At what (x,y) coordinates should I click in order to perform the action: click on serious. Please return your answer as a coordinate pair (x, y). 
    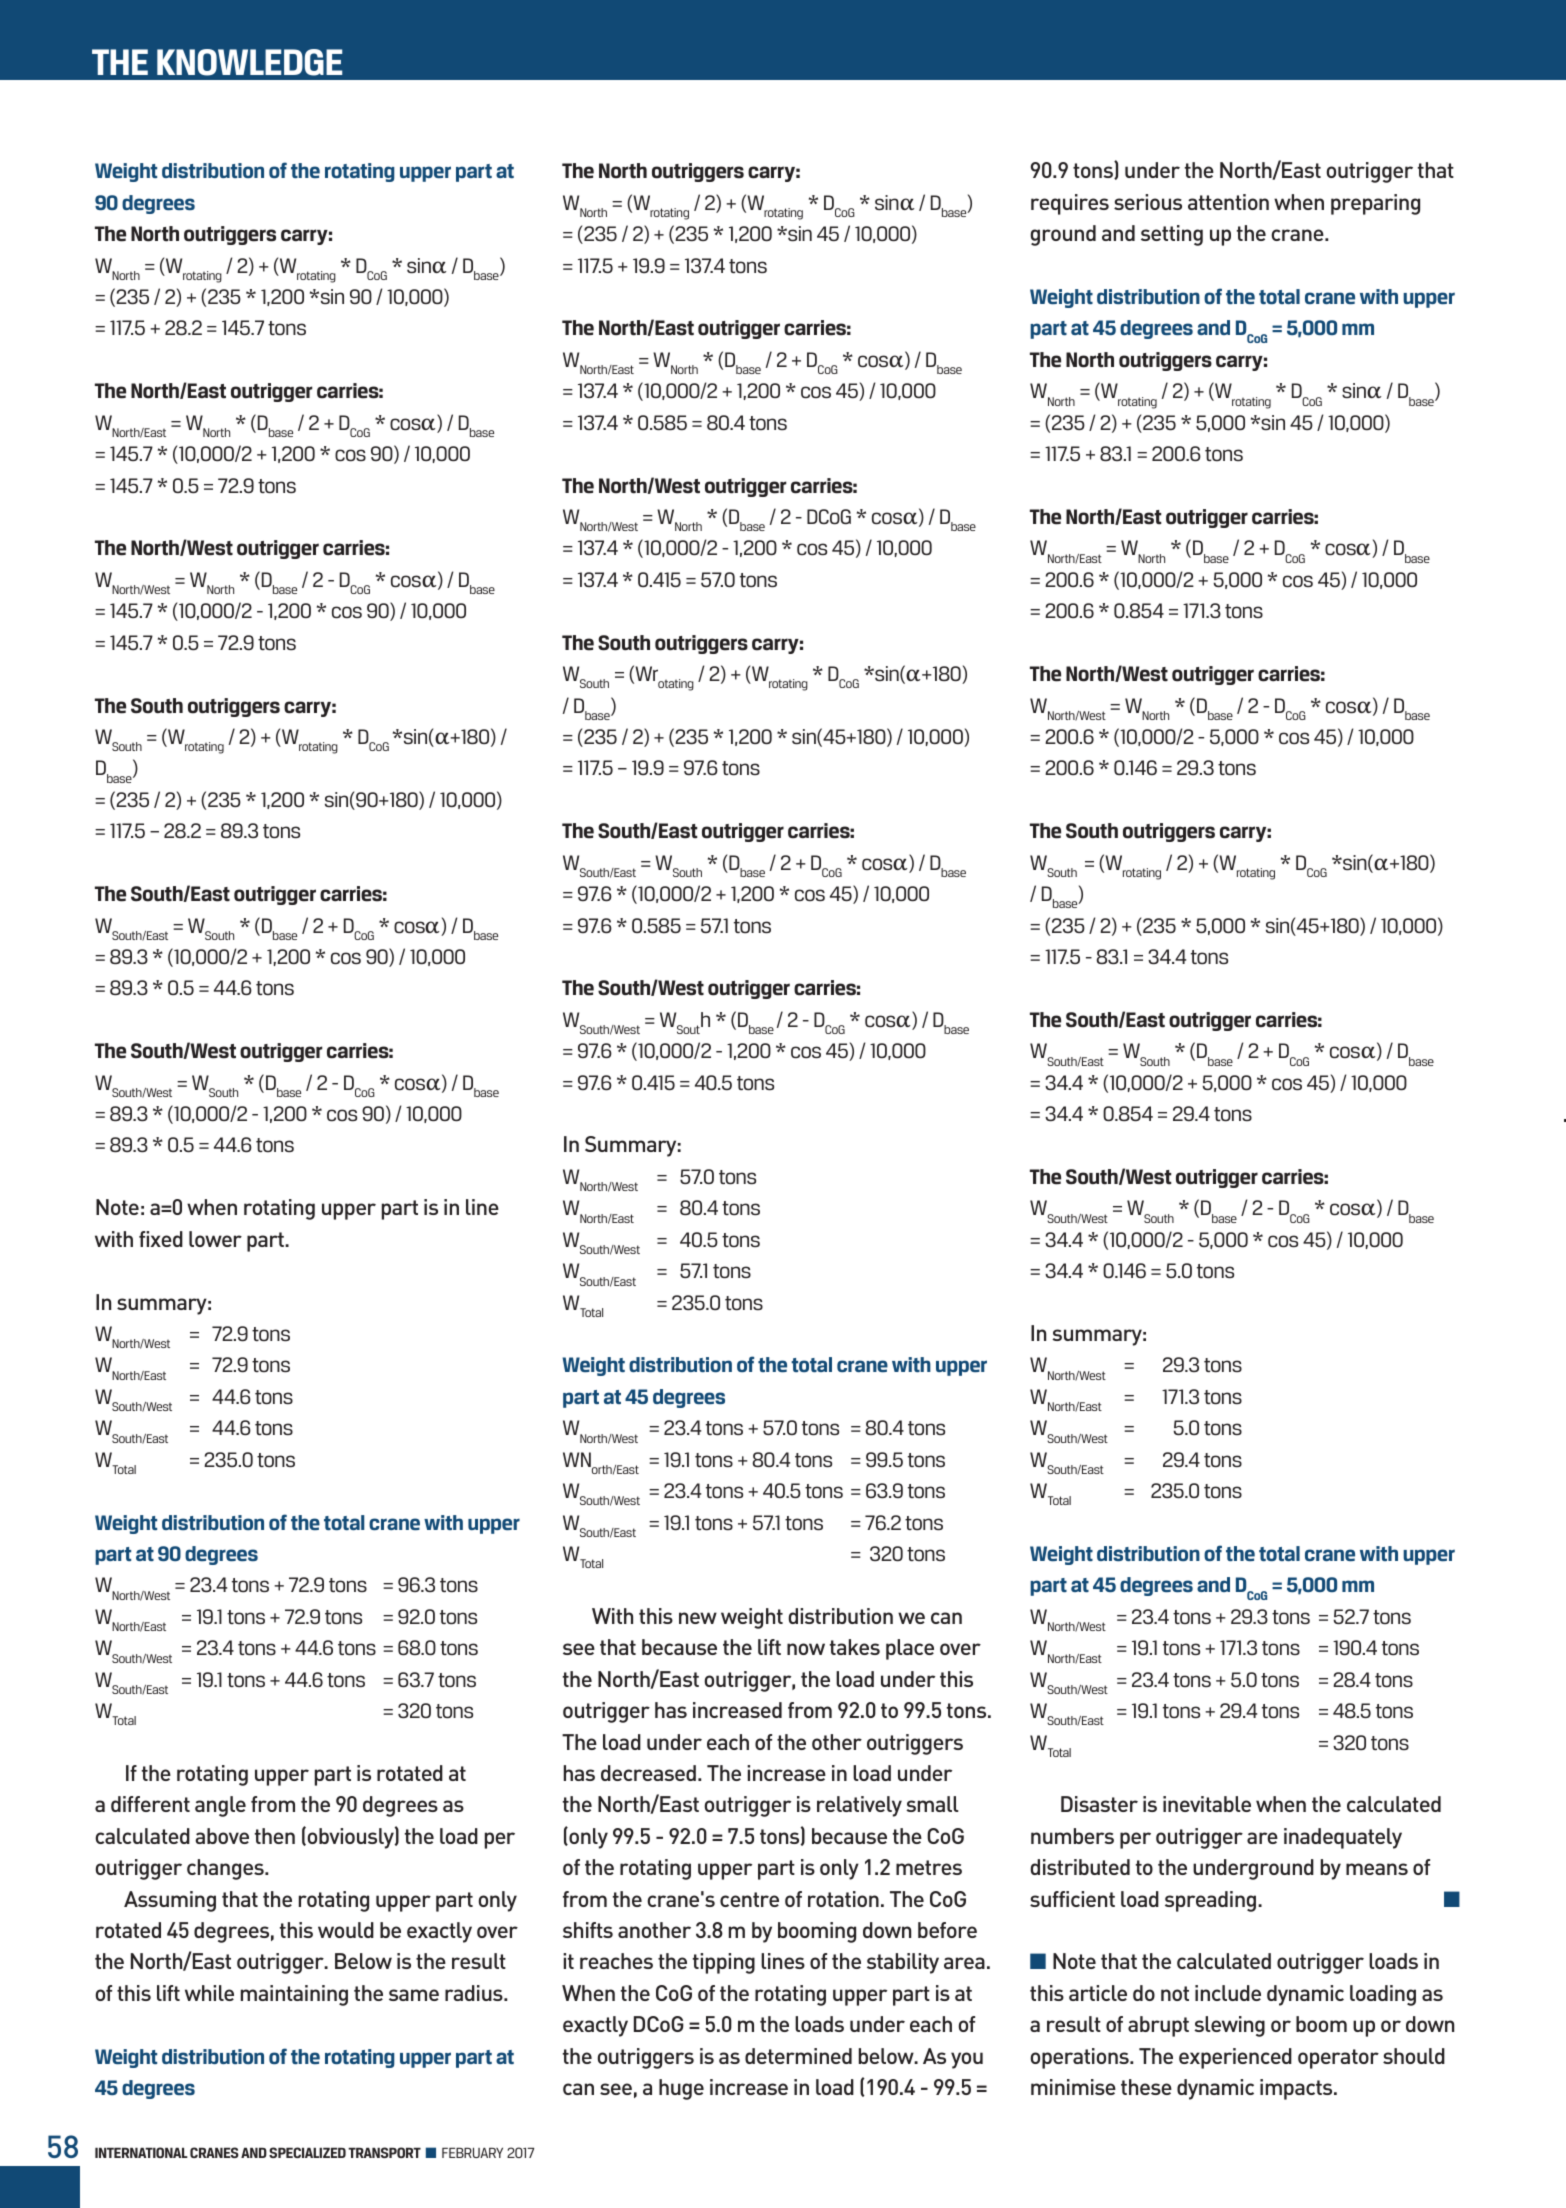
    Looking at the image, I should click on (1148, 202).
